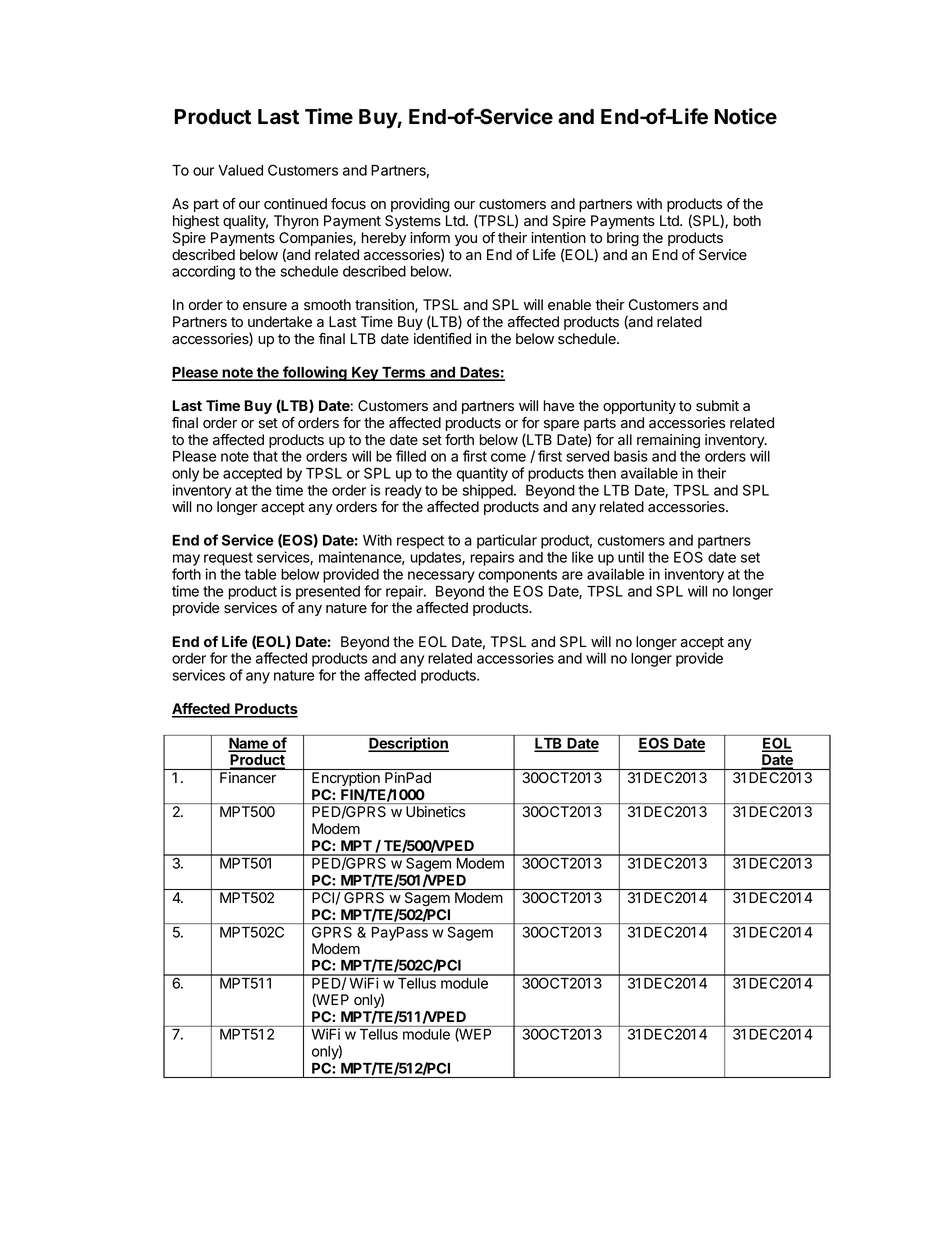  What do you see at coordinates (240, 170) in the screenshot?
I see `Valued` at bounding box center [240, 170].
